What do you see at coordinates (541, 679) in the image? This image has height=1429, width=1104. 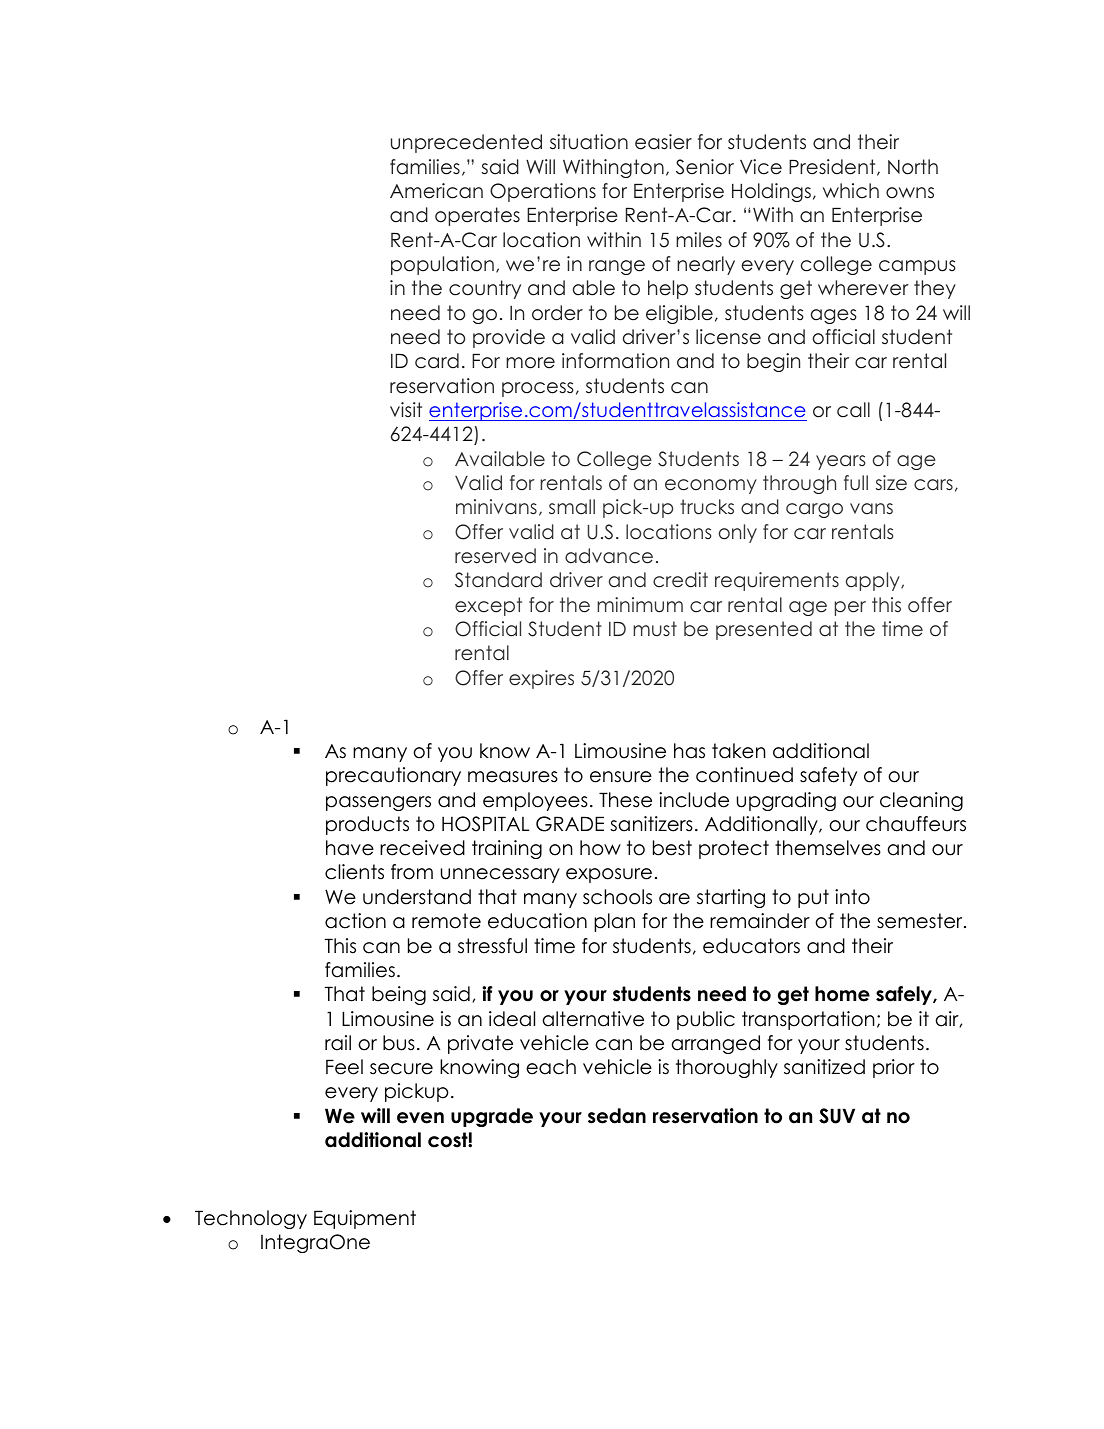 I see `expires` at bounding box center [541, 679].
